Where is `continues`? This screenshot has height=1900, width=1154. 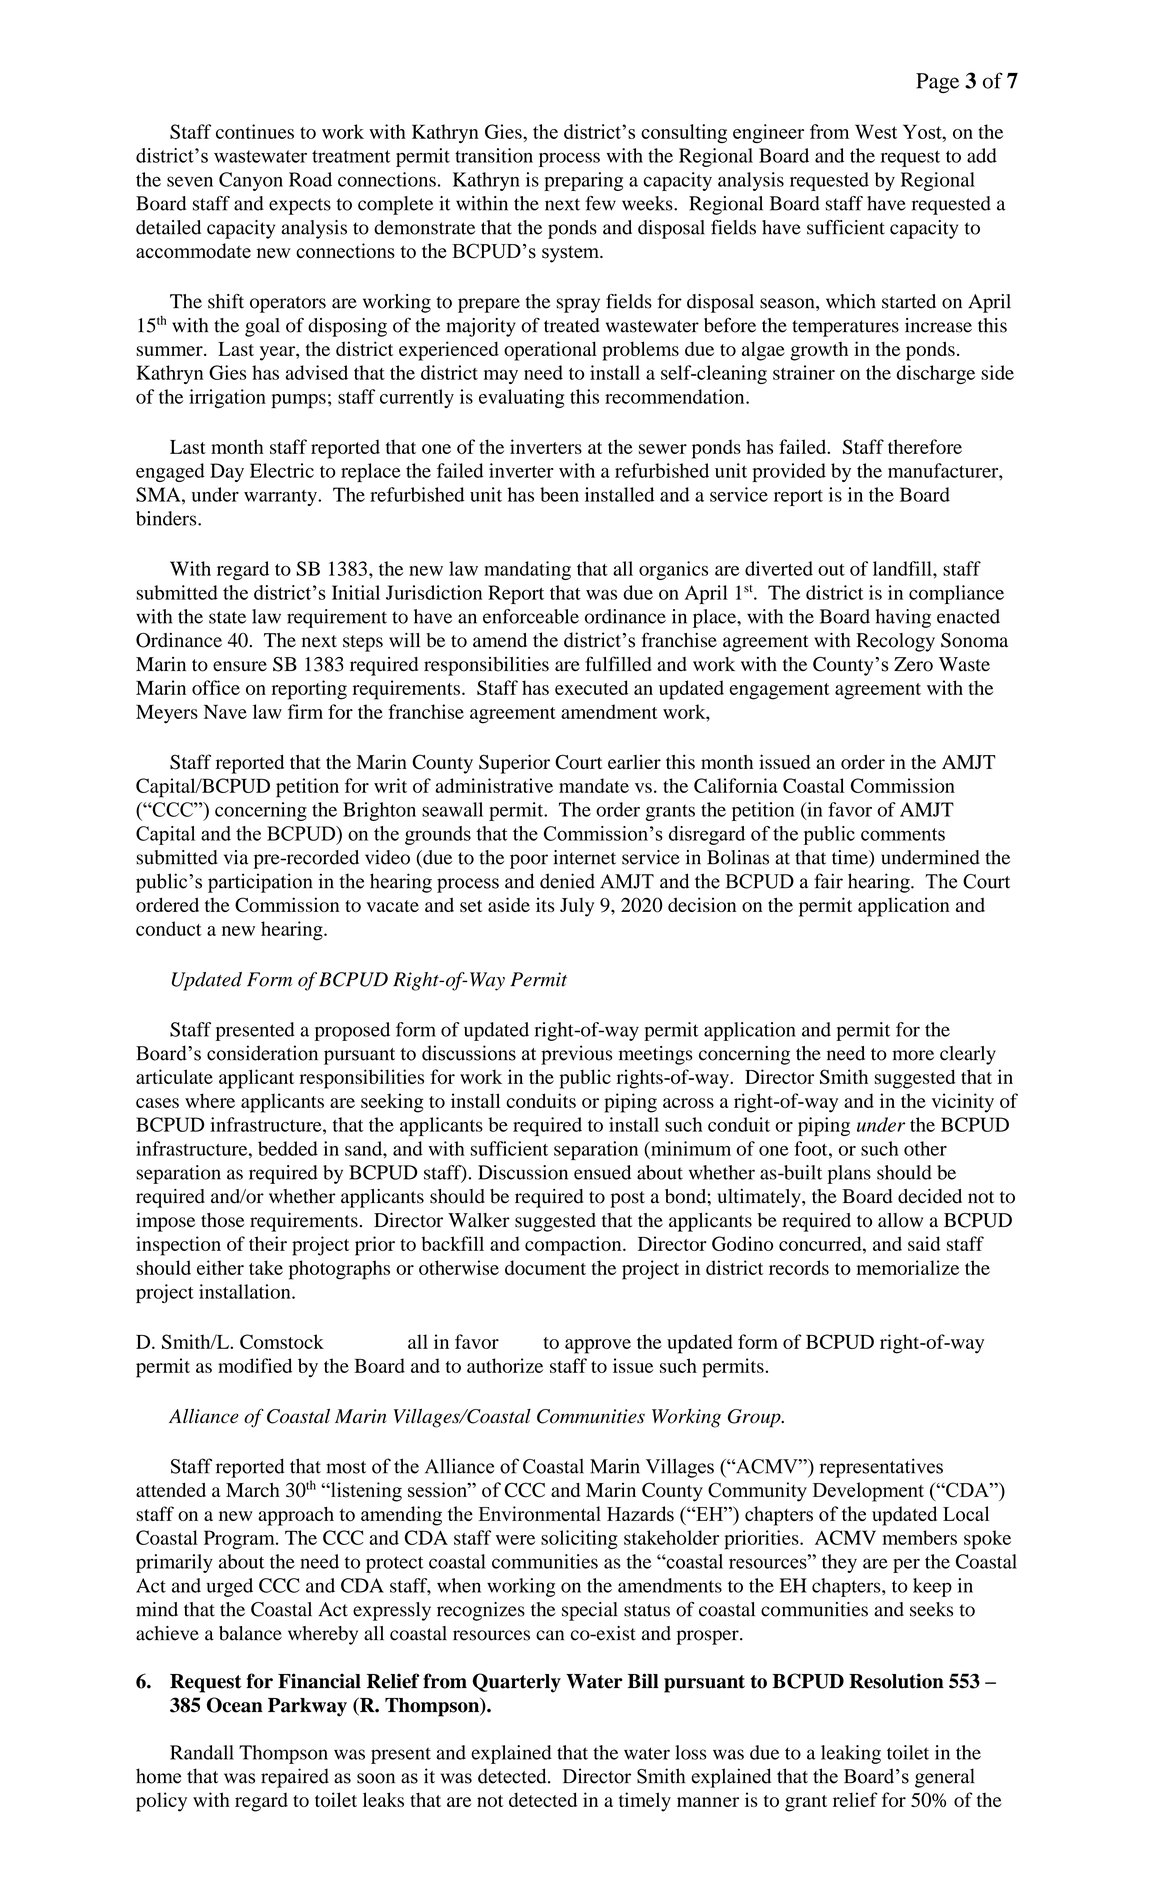
continues is located at coordinates (255, 131).
